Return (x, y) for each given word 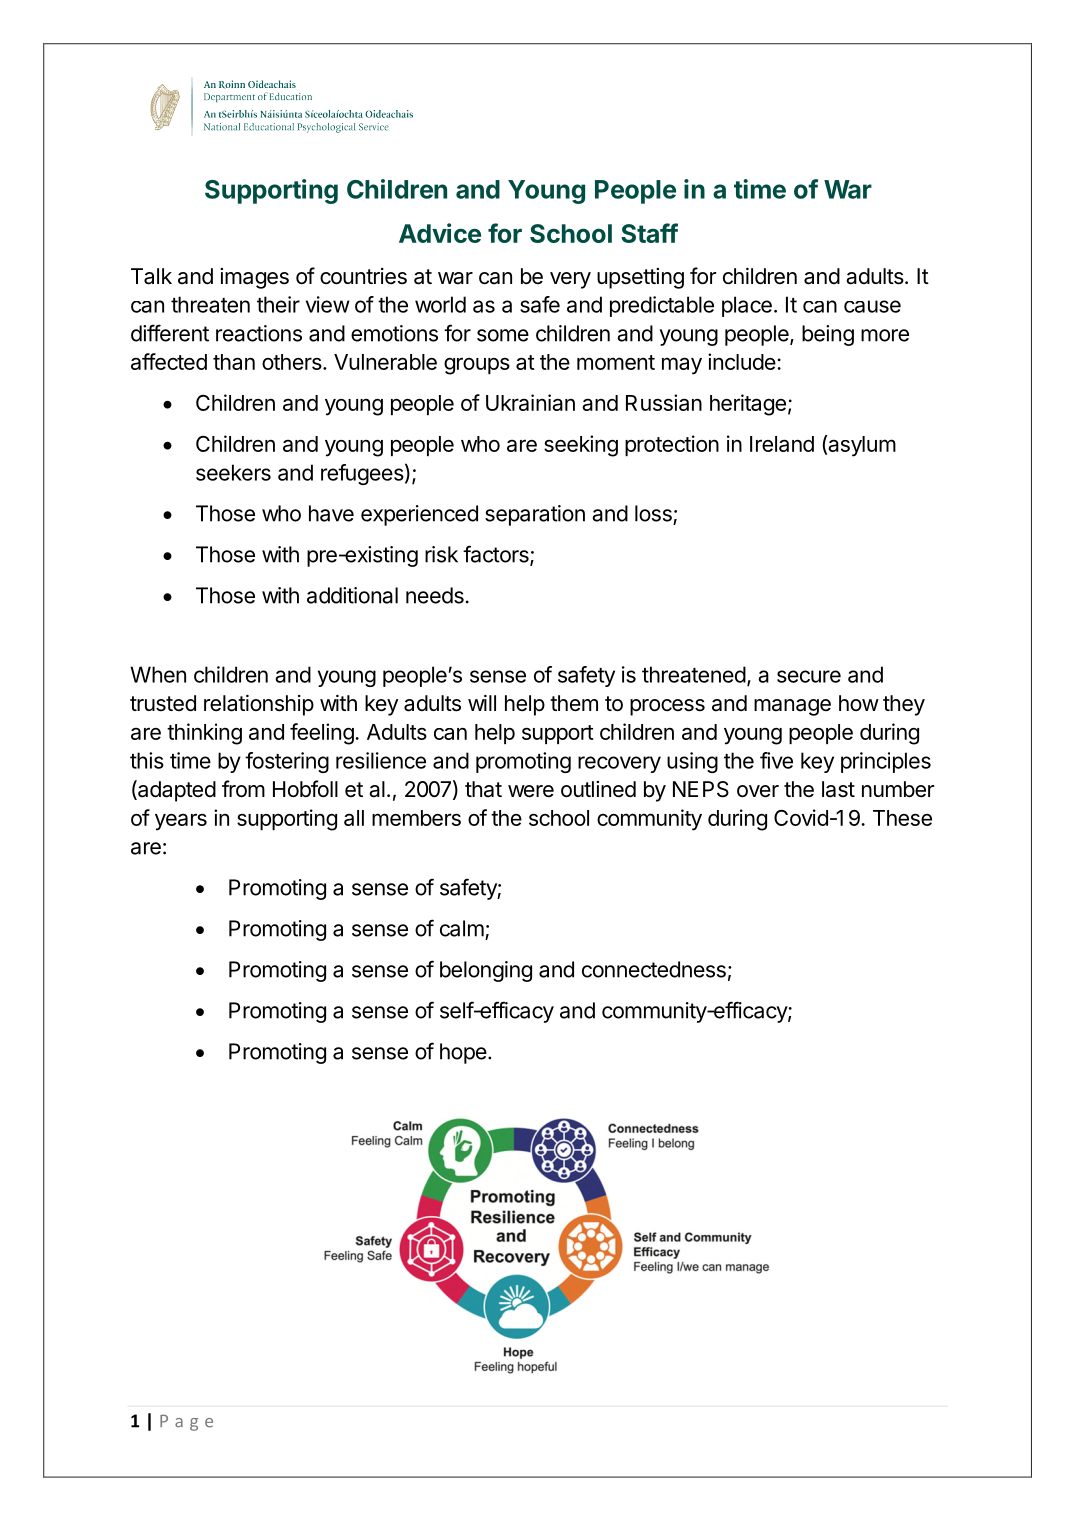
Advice (440, 233)
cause (872, 306)
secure (809, 676)
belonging (486, 971)
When (158, 674)
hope (463, 1053)
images (254, 278)
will (482, 703)
